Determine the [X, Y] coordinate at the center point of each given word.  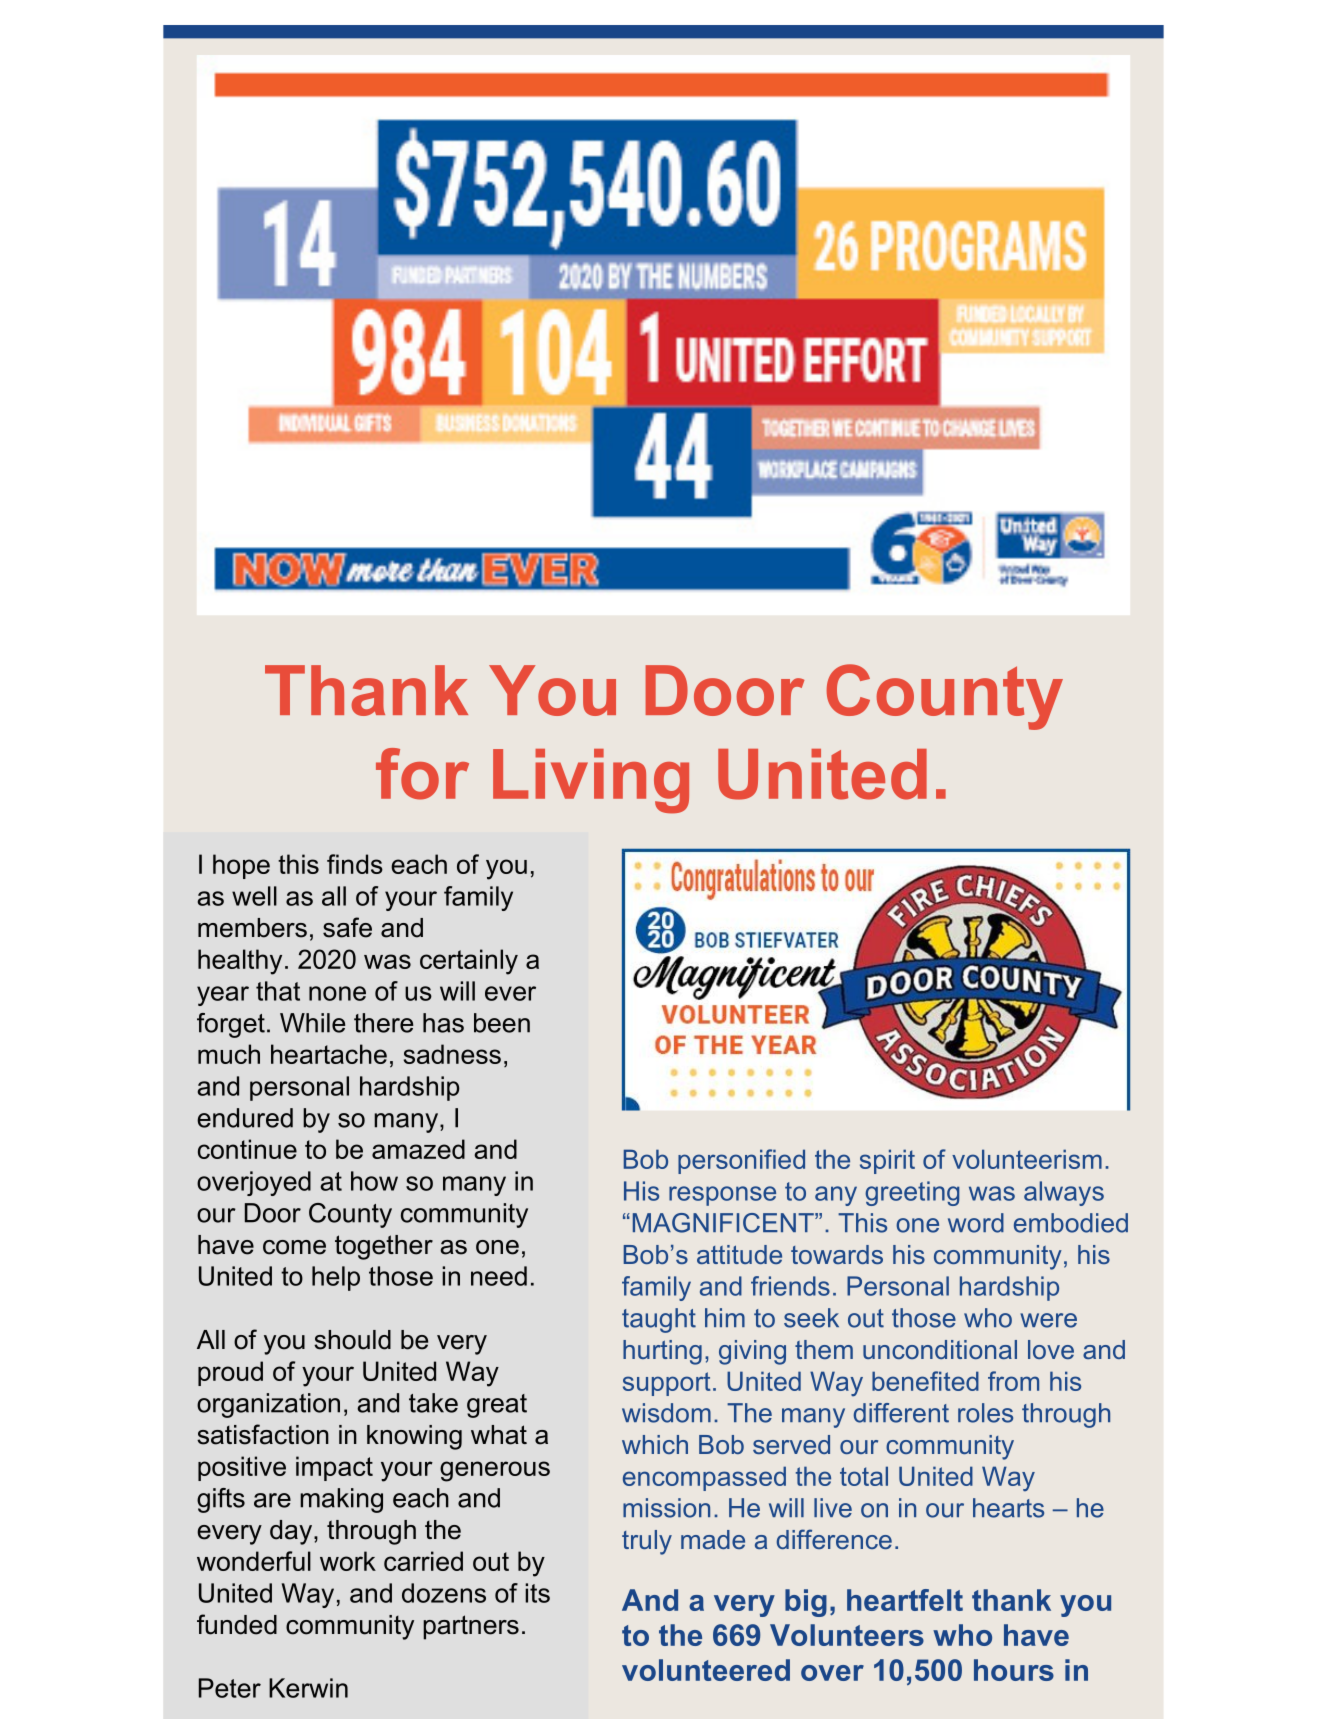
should [352, 1340]
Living [591, 781]
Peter [230, 1688]
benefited [925, 1381]
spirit [887, 1161]
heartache [329, 1054]
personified [741, 1161]
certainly [469, 962]
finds [355, 864]
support [666, 1384]
